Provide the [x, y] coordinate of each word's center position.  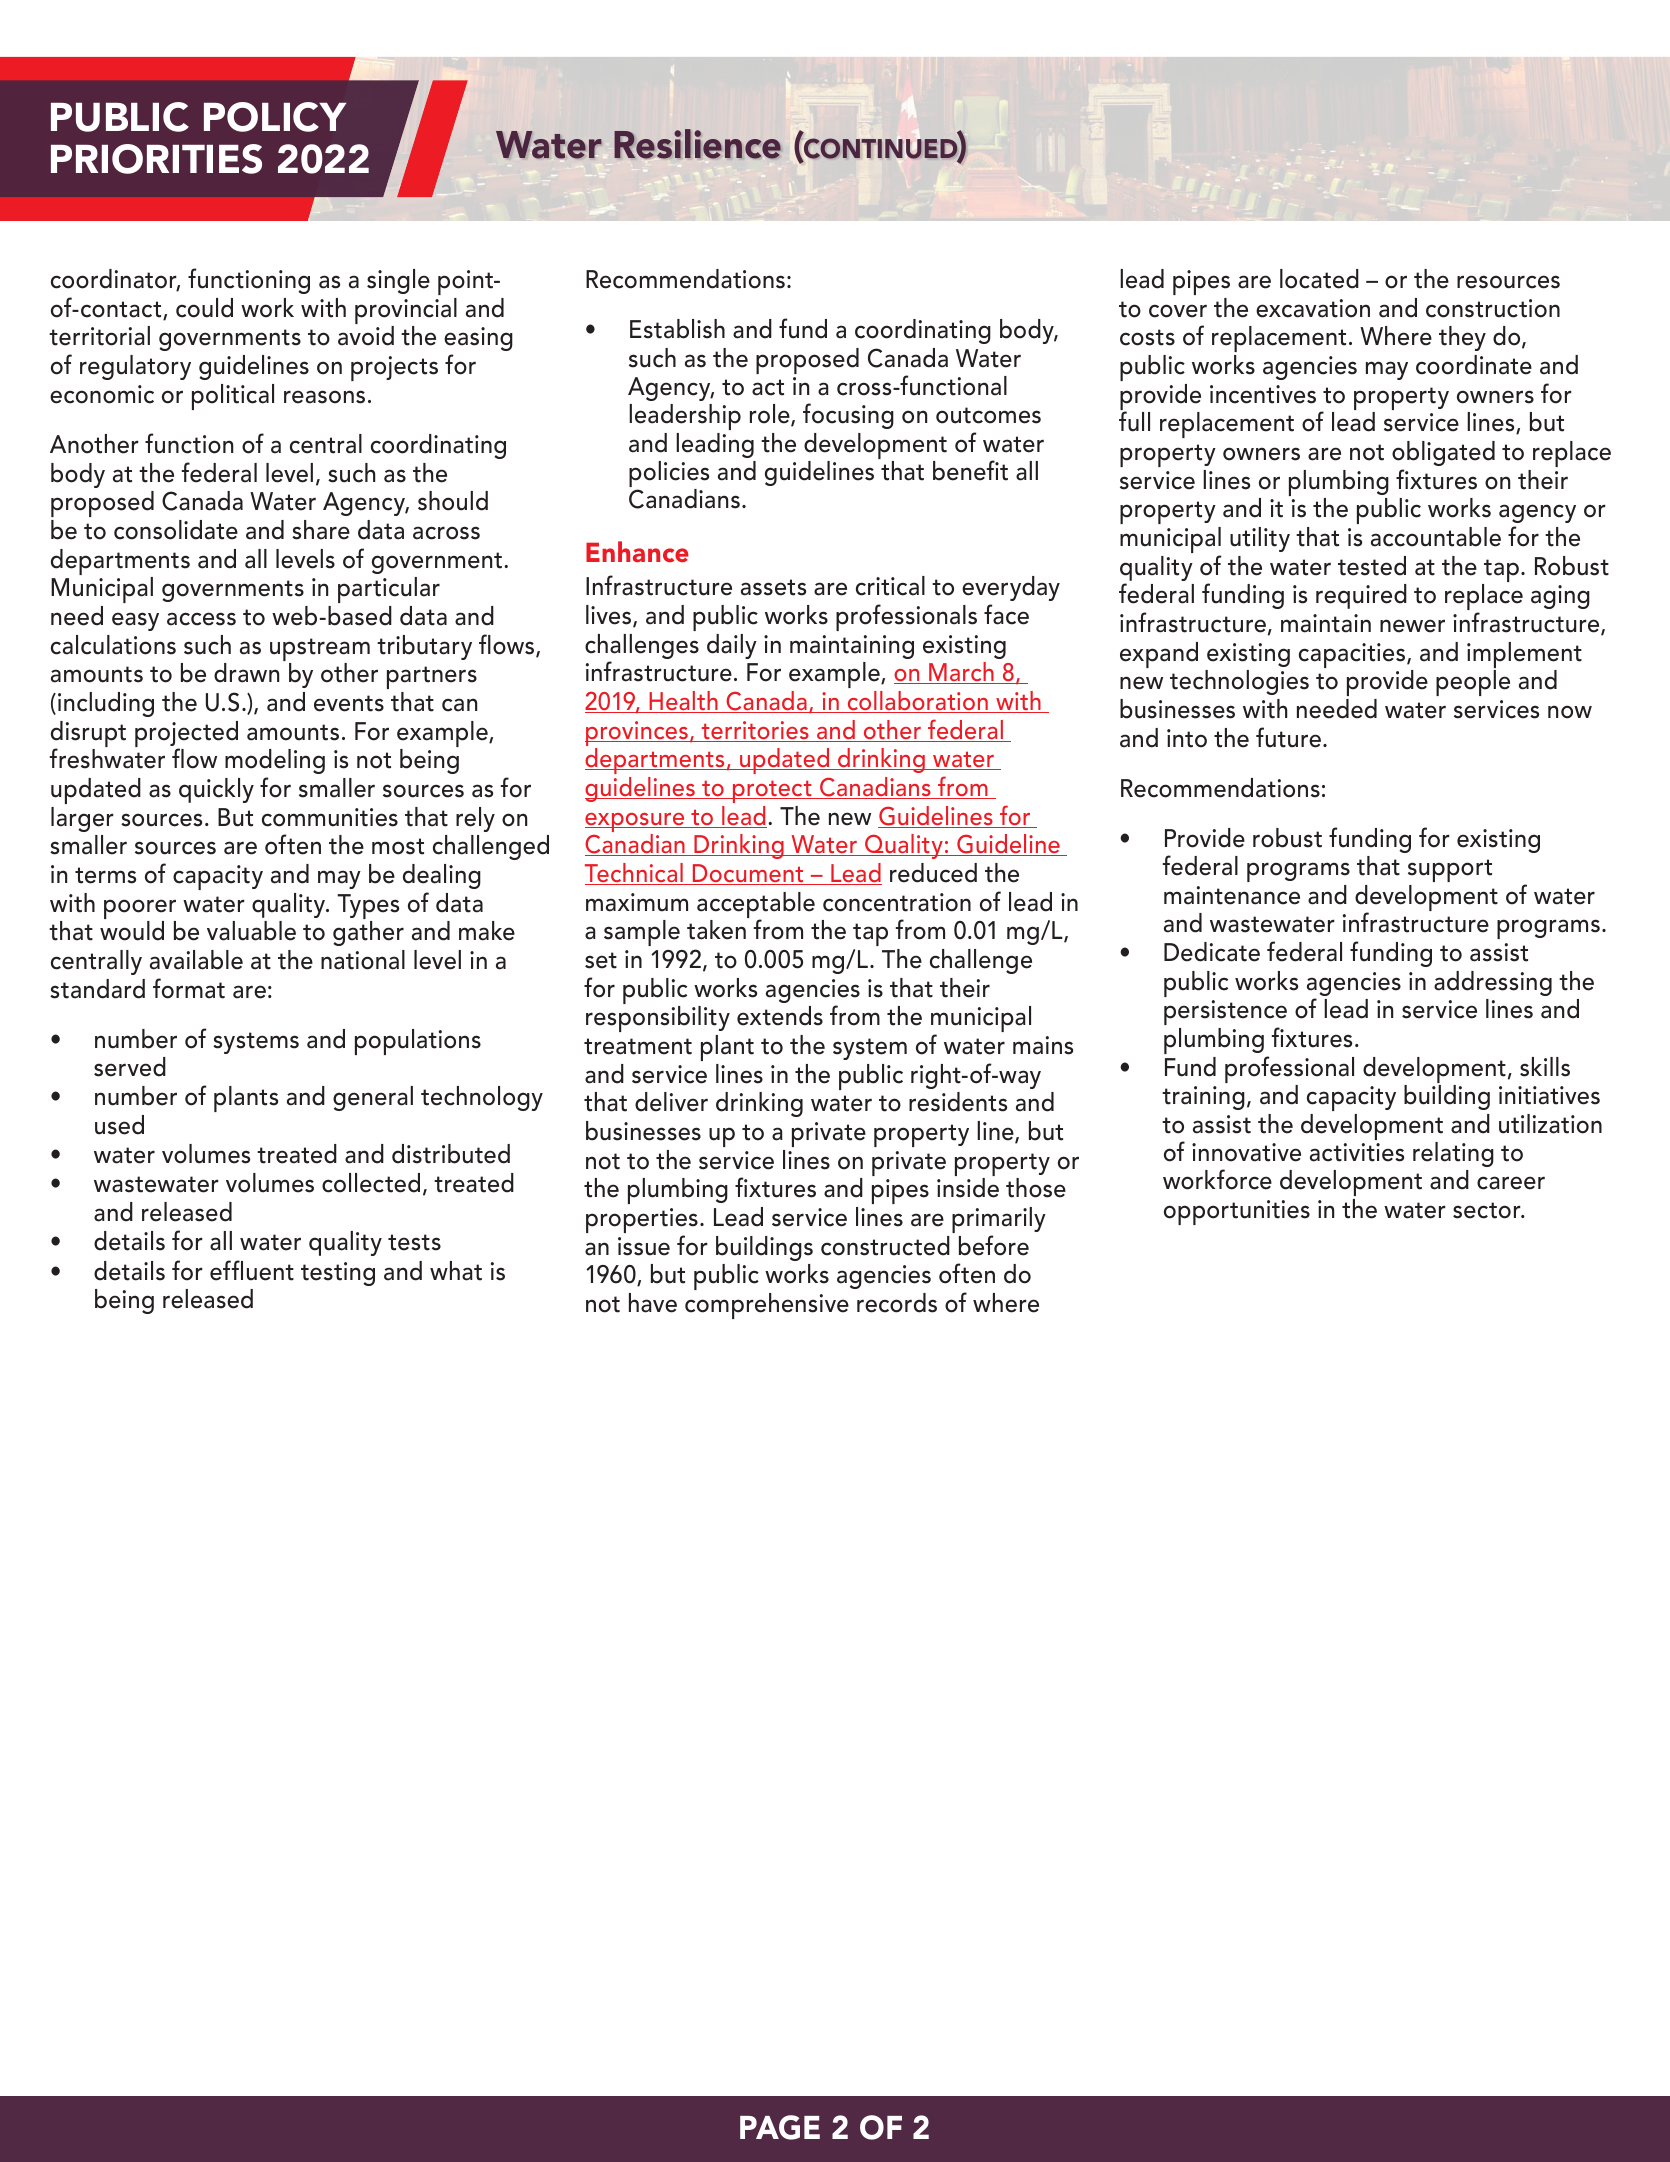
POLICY [275, 117]
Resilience [697, 144]
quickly [216, 790]
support [1450, 870]
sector [1488, 1210]
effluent [252, 1270]
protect [772, 791]
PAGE [780, 2127]
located [1319, 279]
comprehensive [767, 1306]
